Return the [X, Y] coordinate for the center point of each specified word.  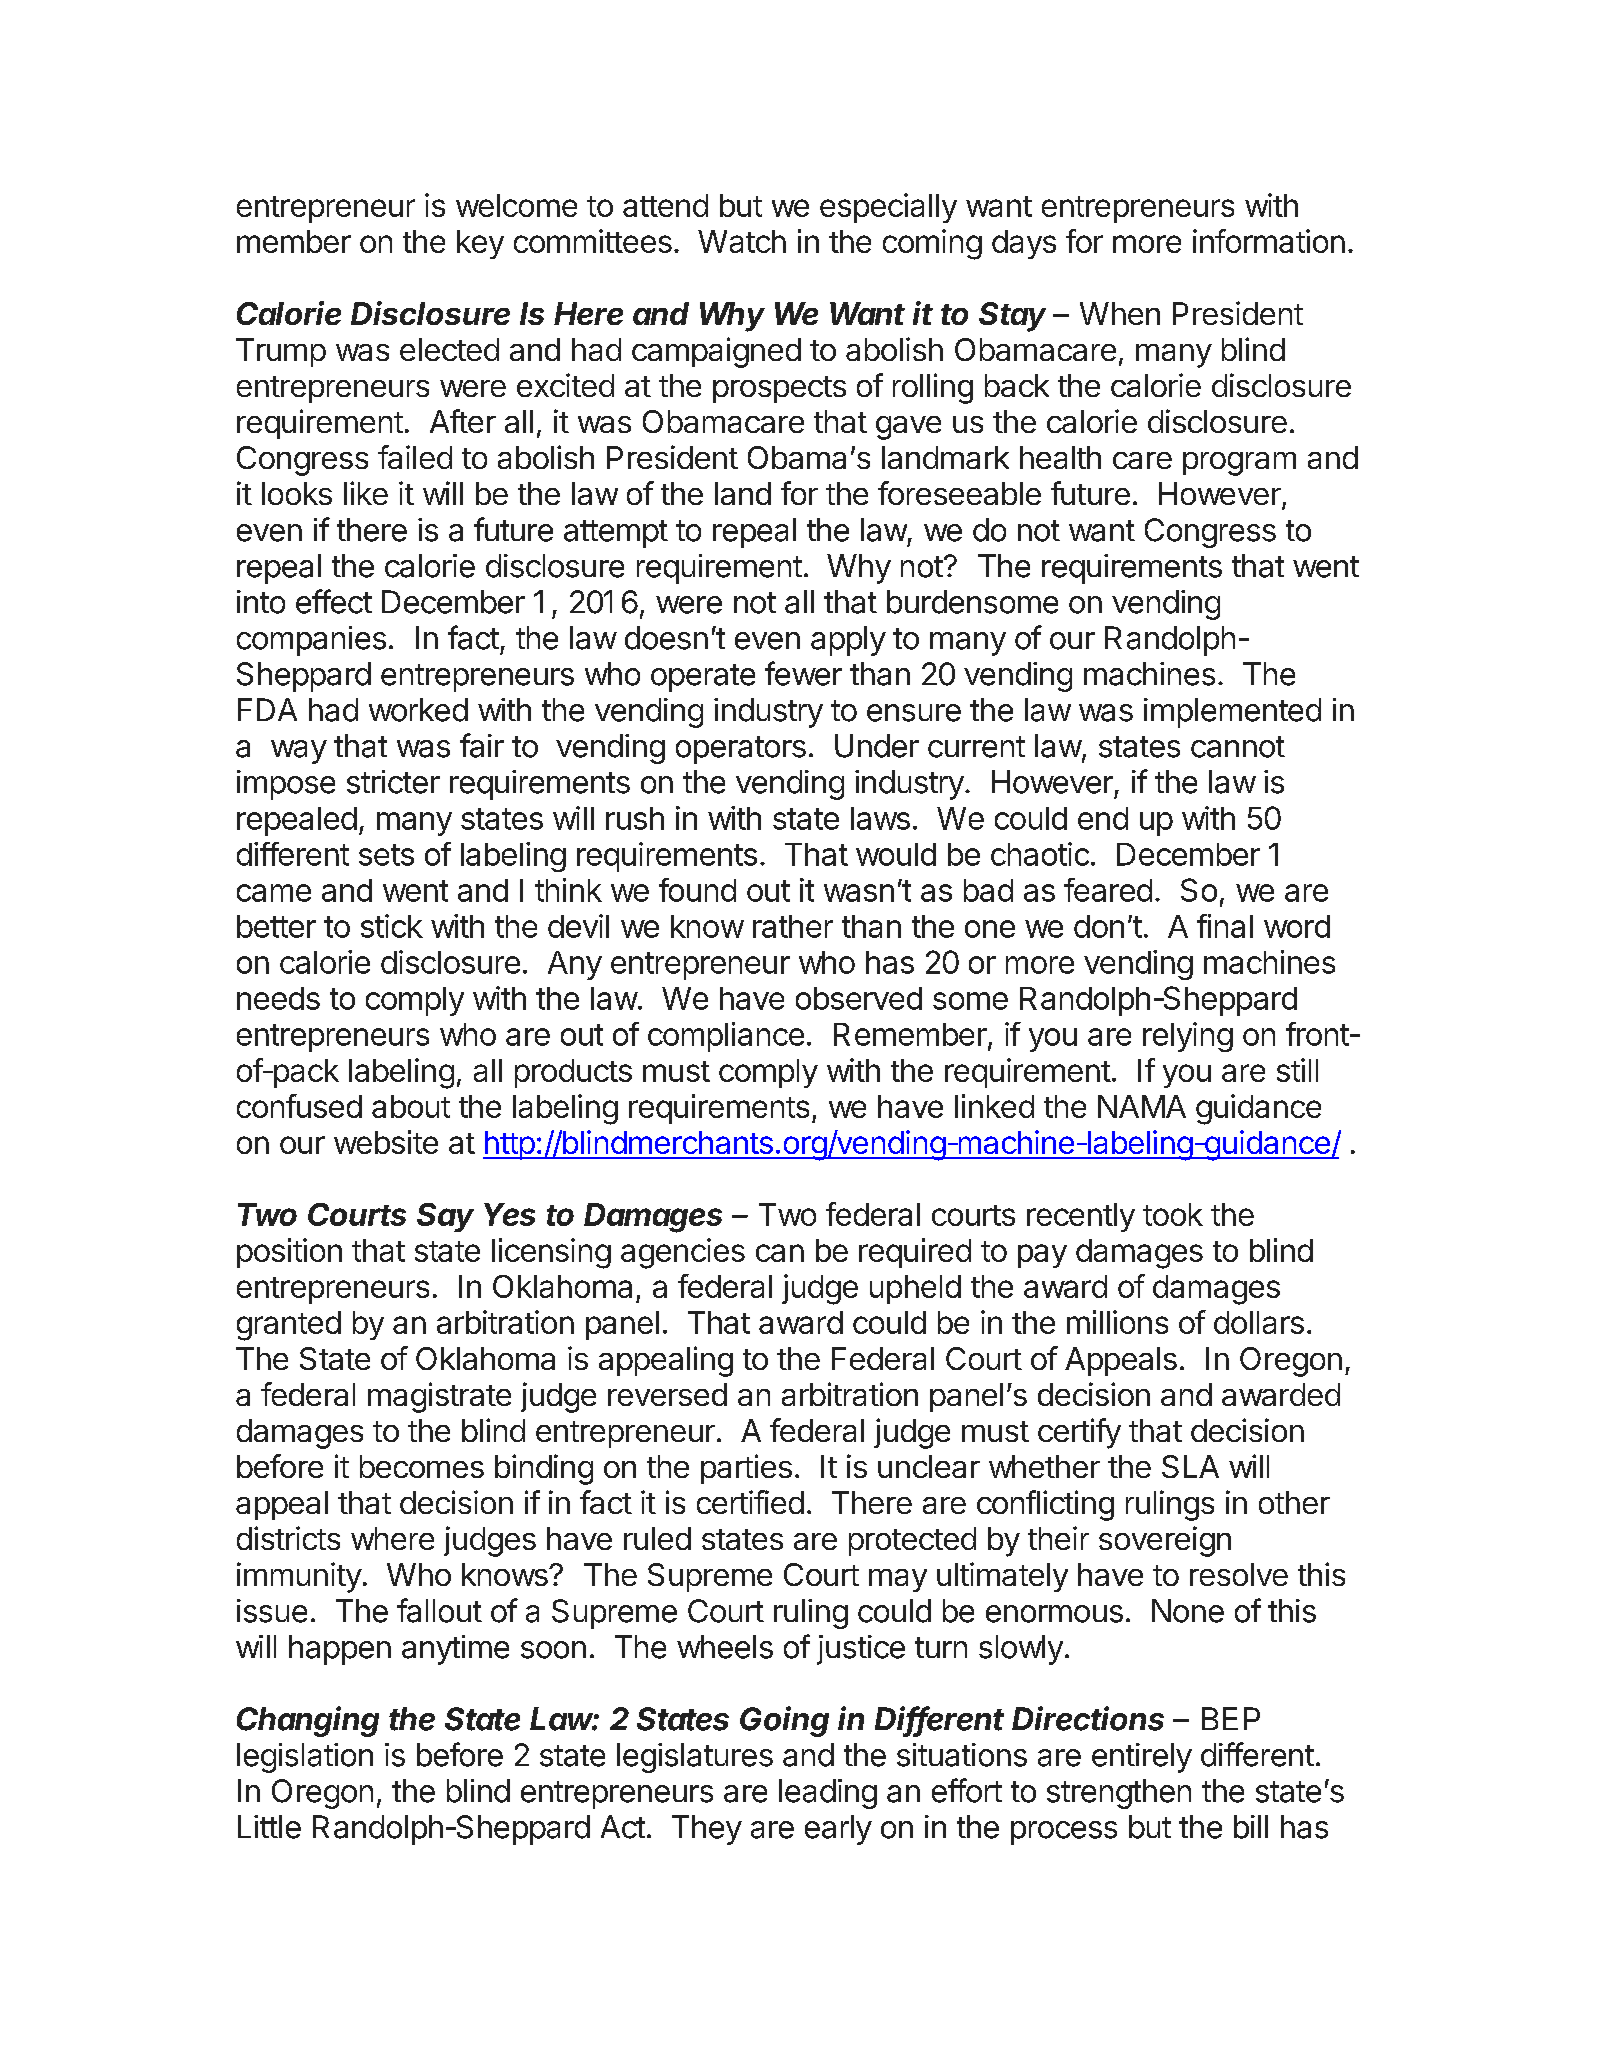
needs [278, 998]
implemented [1232, 713]
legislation [305, 1758]
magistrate [439, 1397]
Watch [742, 241]
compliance [726, 1037]
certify [1079, 1433]
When [1120, 313]
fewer [803, 673]
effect [334, 601]
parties [746, 1469]
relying [1188, 1037]
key [480, 244]
